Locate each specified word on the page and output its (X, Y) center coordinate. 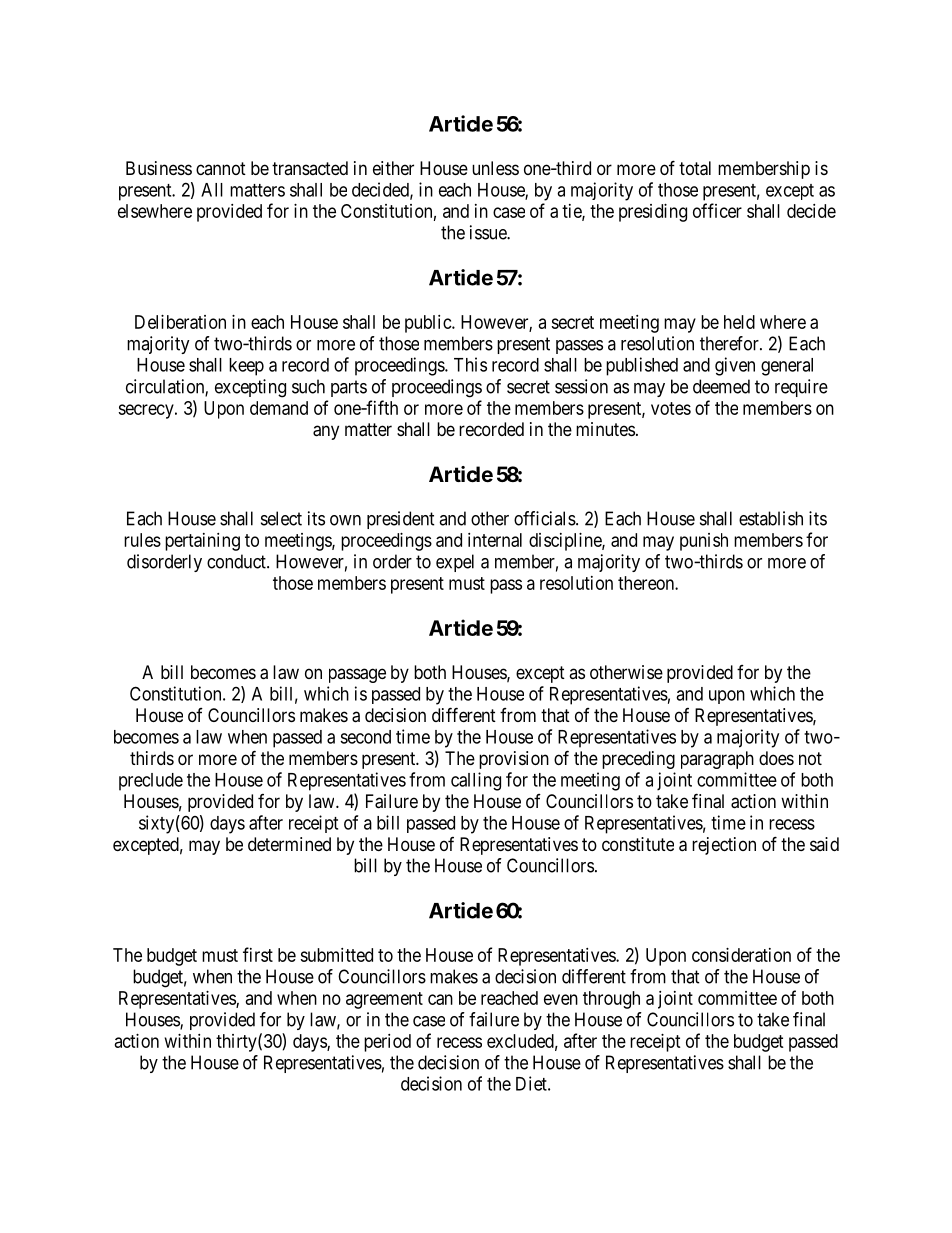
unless (495, 168)
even (561, 999)
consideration (741, 955)
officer (717, 210)
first (258, 954)
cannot (221, 168)
